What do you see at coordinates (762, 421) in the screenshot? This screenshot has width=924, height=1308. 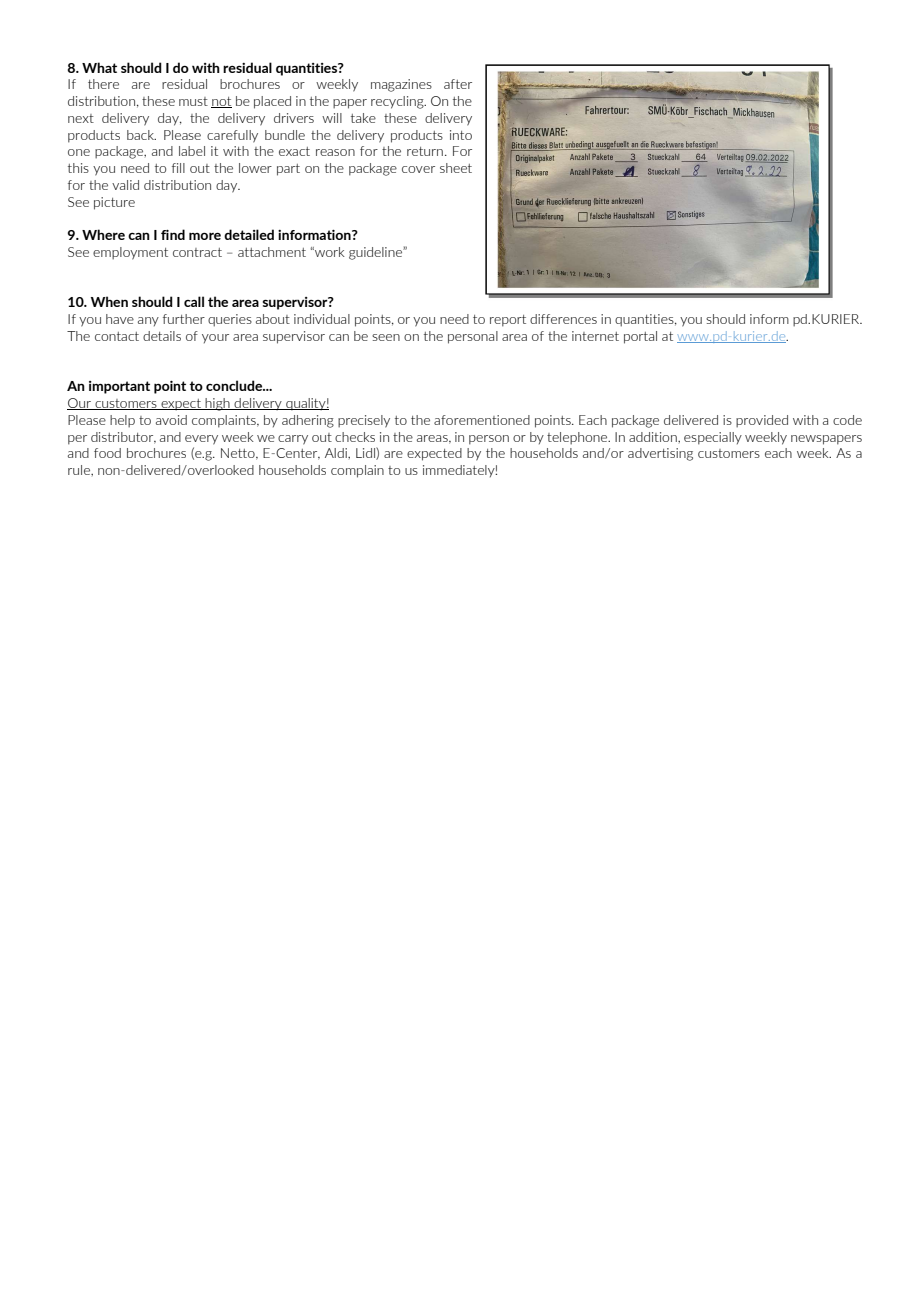 I see `provided` at bounding box center [762, 421].
